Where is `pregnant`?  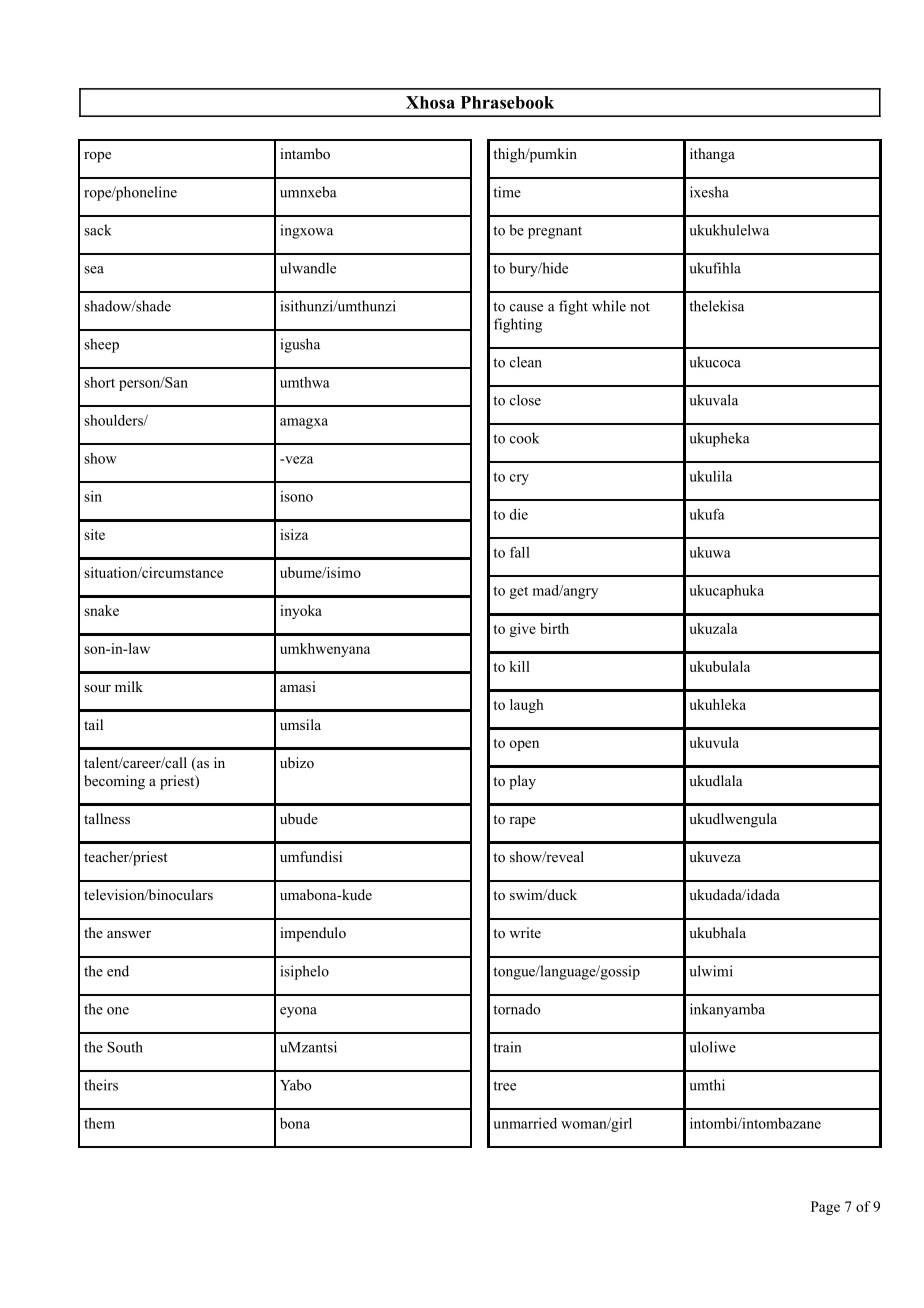
pregnant is located at coordinates (555, 232).
